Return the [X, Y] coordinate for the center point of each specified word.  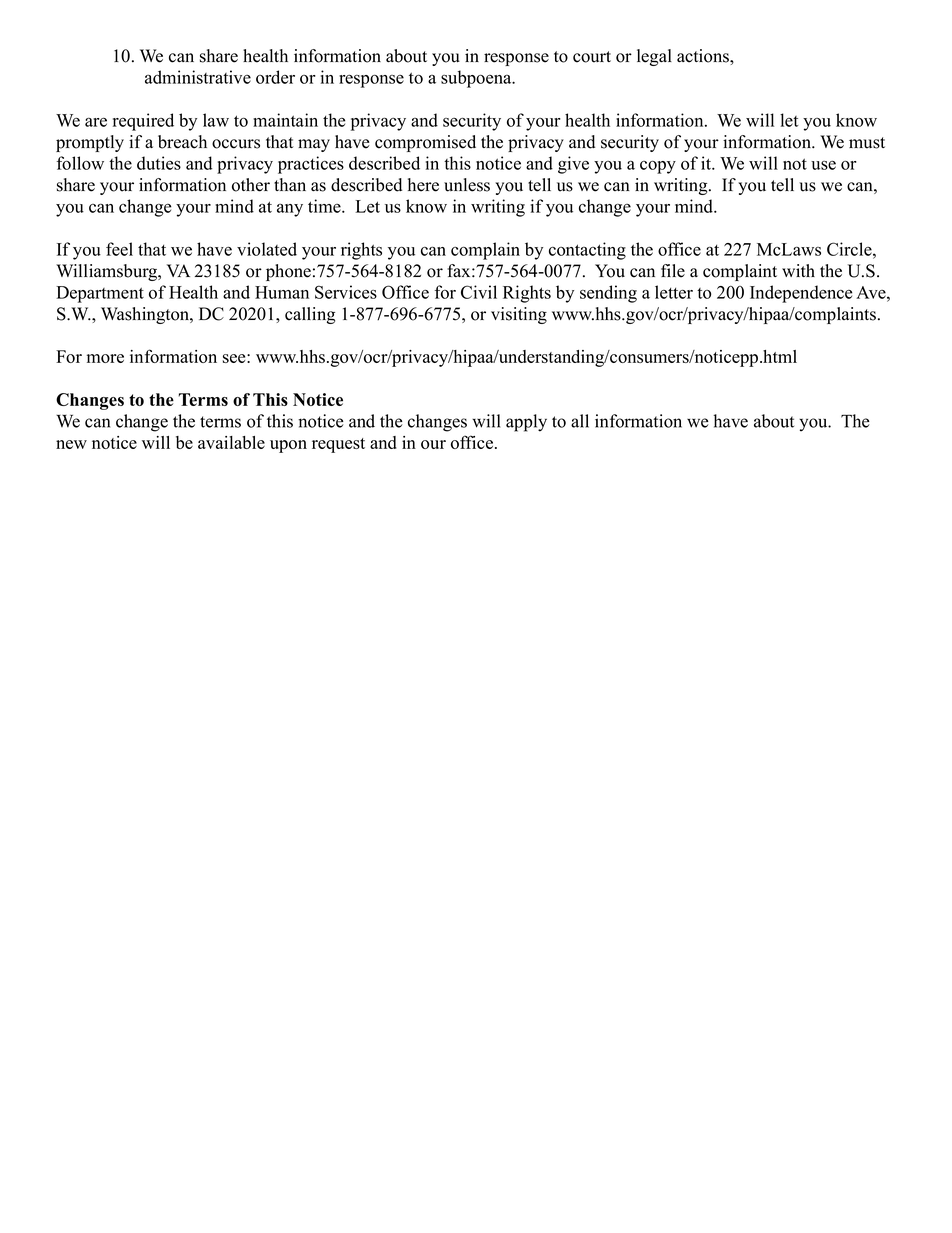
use [823, 165]
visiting [519, 315]
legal [654, 57]
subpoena [477, 79]
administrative [198, 77]
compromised [425, 143]
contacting [587, 251]
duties [159, 163]
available [231, 442]
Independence [801, 294]
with [798, 270]
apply [526, 423]
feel [119, 249]
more [105, 358]
